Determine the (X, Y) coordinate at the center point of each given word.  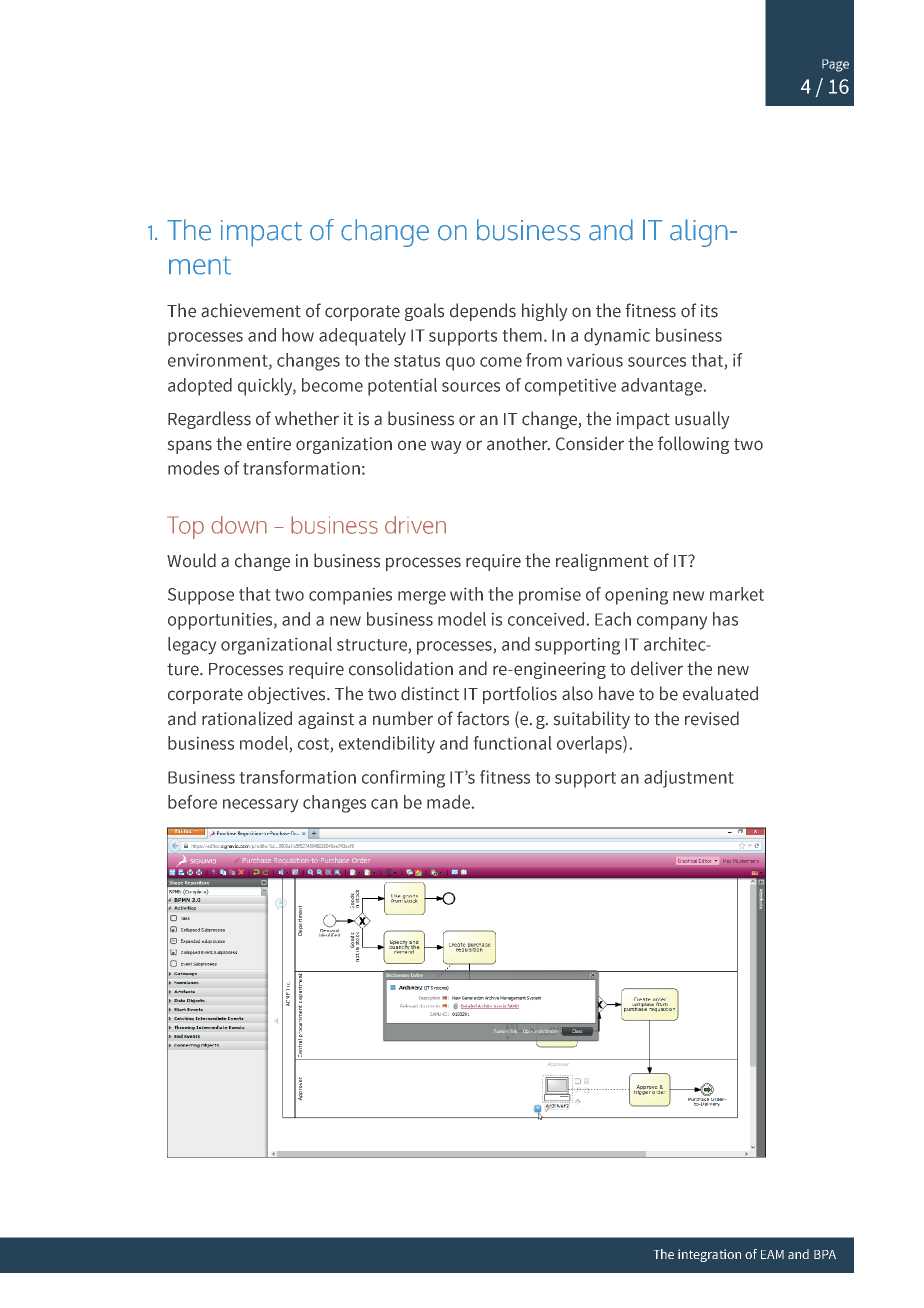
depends (483, 312)
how (298, 335)
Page (835, 65)
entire (269, 444)
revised (712, 718)
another (518, 443)
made (448, 802)
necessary (260, 806)
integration (709, 1255)
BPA (825, 1254)
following (693, 445)
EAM (772, 1254)
